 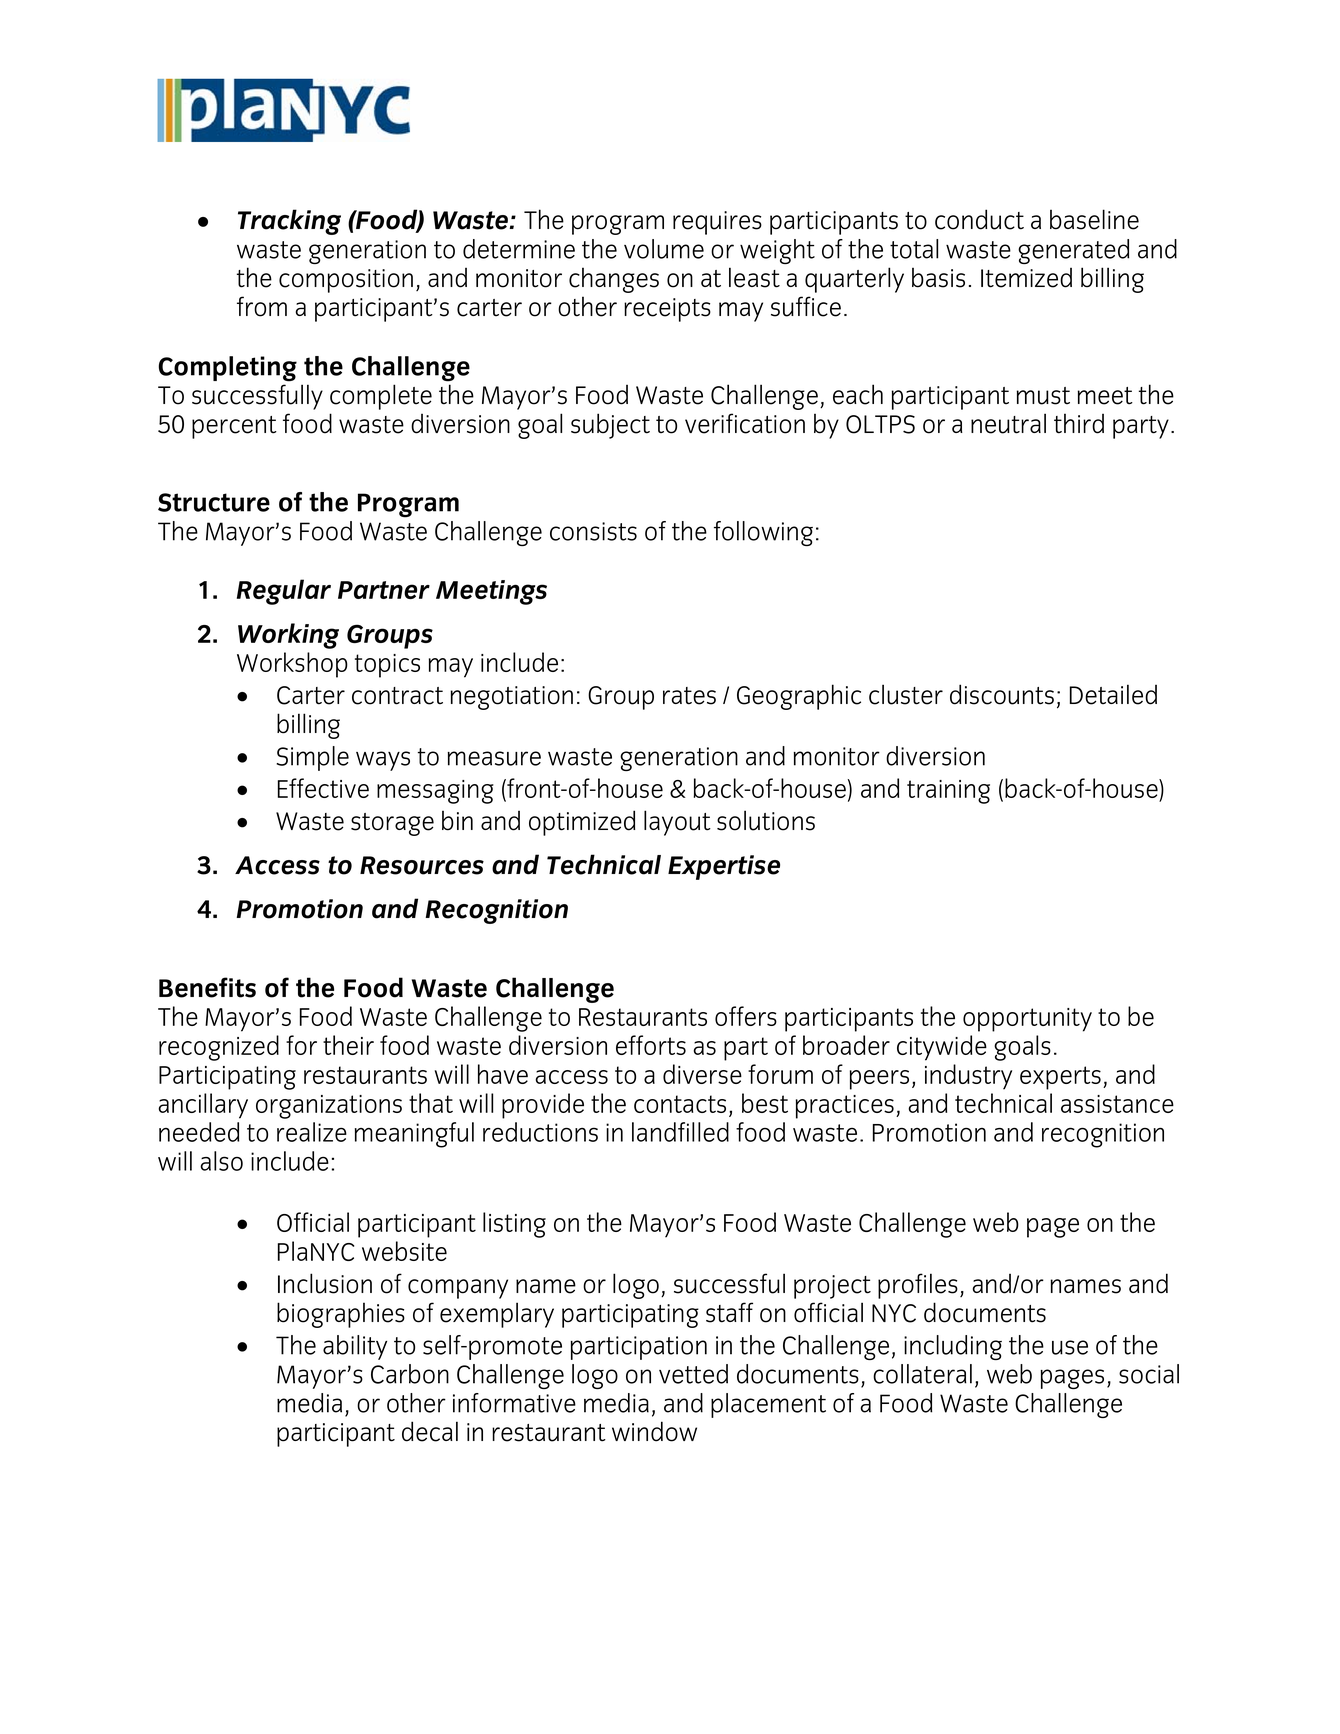 I want to click on ability, so click(x=355, y=1347).
